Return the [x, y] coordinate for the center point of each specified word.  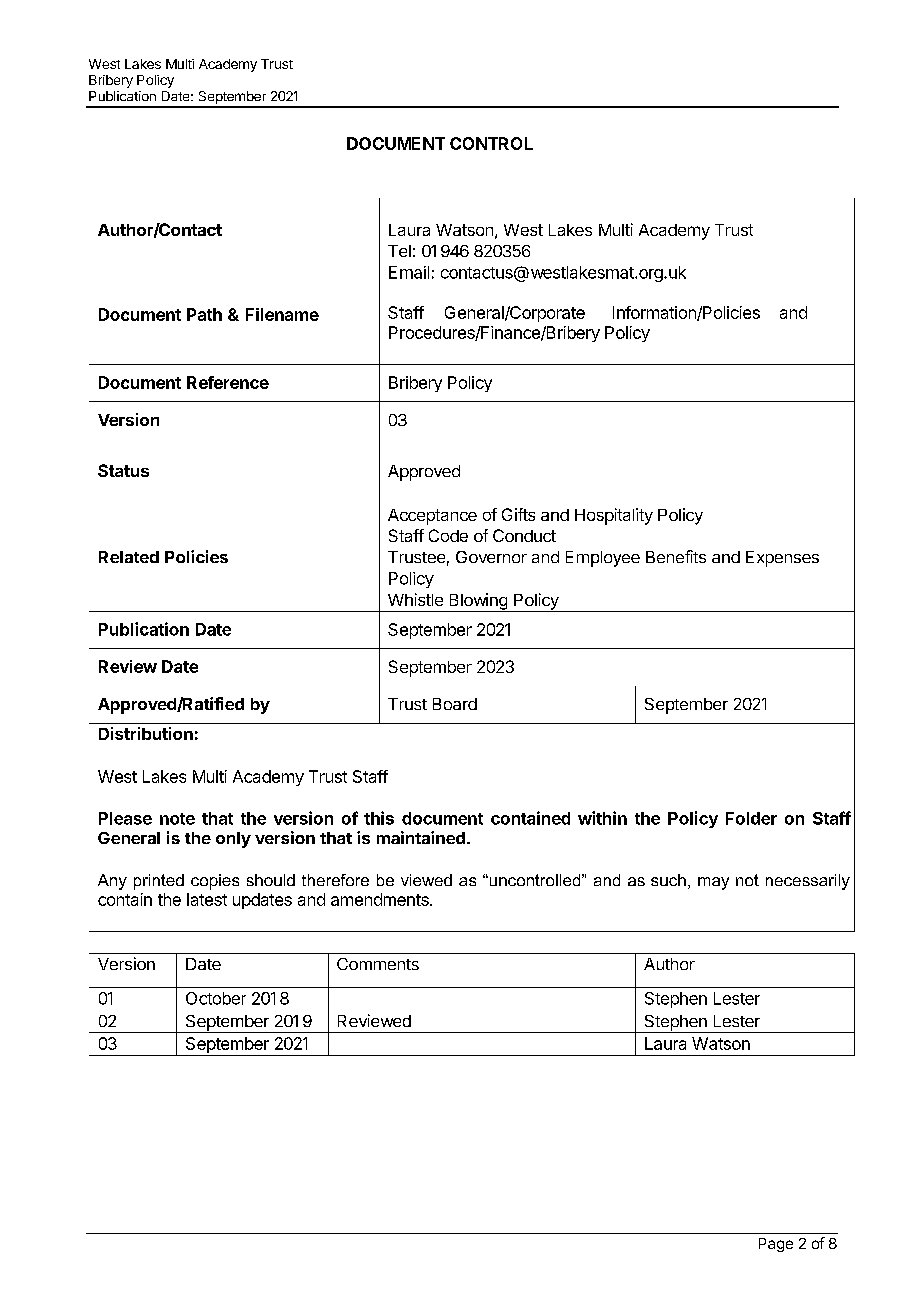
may [713, 883]
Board [455, 704]
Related [129, 557]
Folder [751, 818]
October [216, 998]
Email [409, 272]
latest [207, 899]
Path [204, 314]
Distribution [146, 733]
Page [776, 1245]
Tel [399, 251]
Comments [378, 964]
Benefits [676, 556]
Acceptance [432, 517]
